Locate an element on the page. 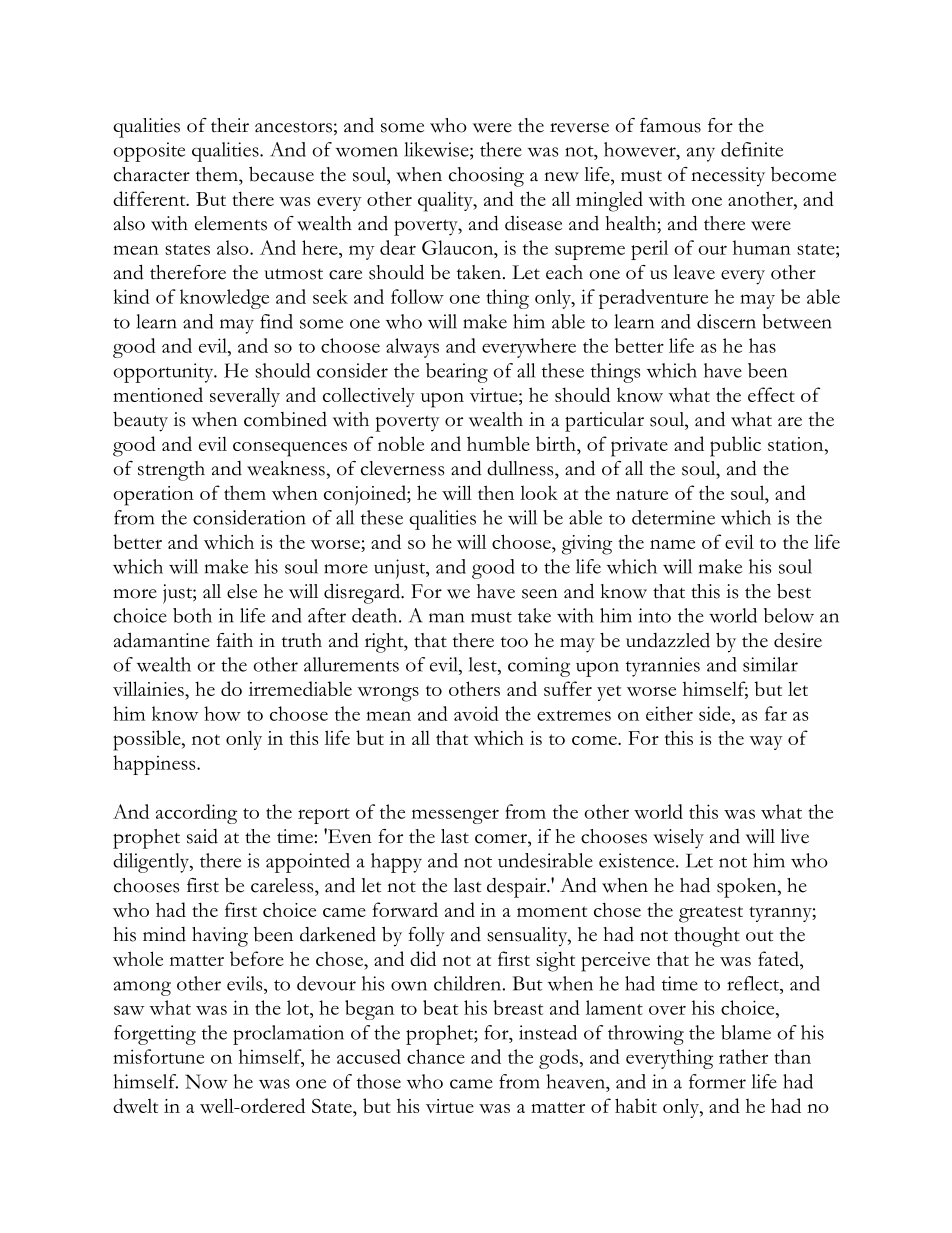 This page has height=1233, width=952. choosing is located at coordinates (486, 177).
